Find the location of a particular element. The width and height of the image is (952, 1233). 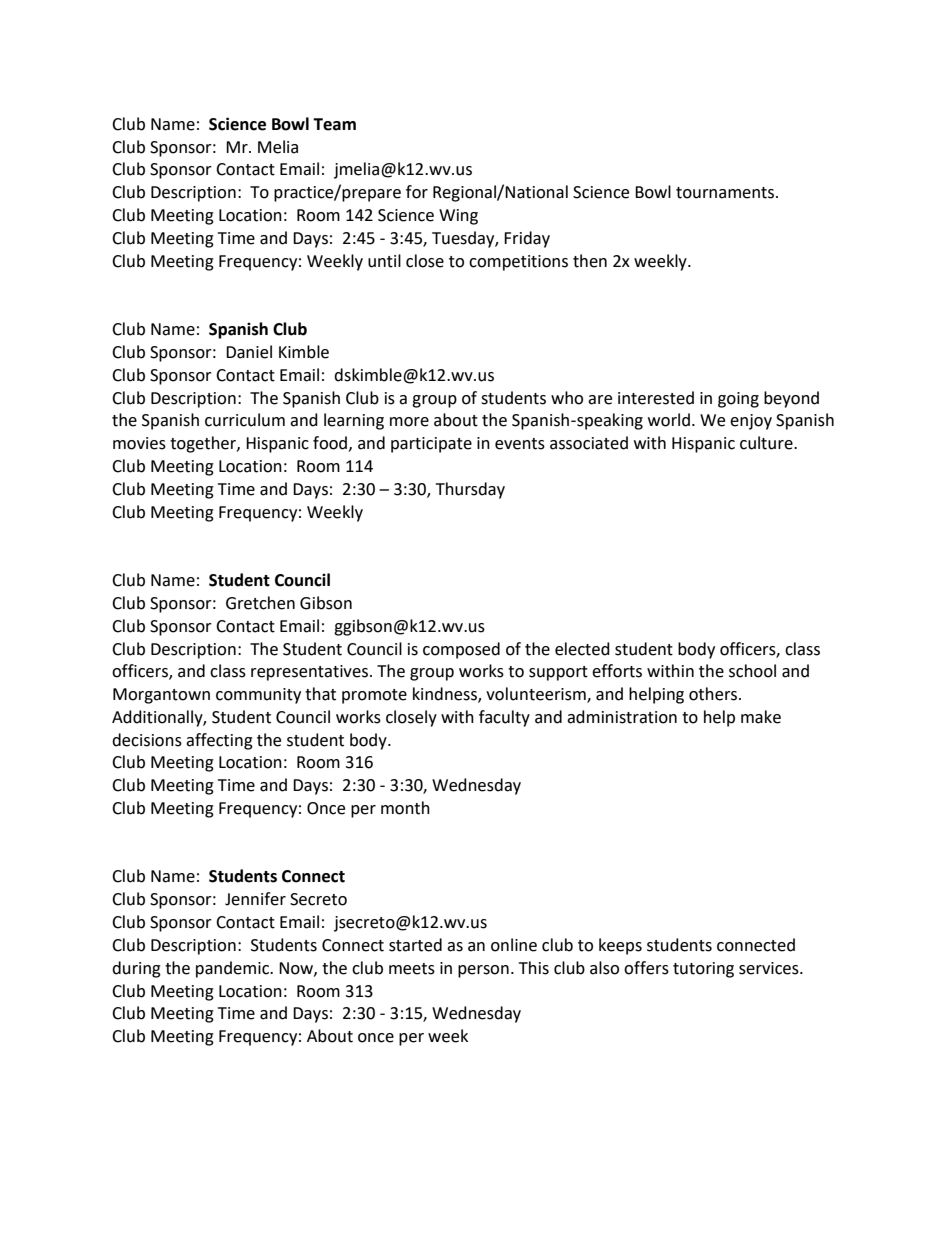

faculty is located at coordinates (504, 718).
